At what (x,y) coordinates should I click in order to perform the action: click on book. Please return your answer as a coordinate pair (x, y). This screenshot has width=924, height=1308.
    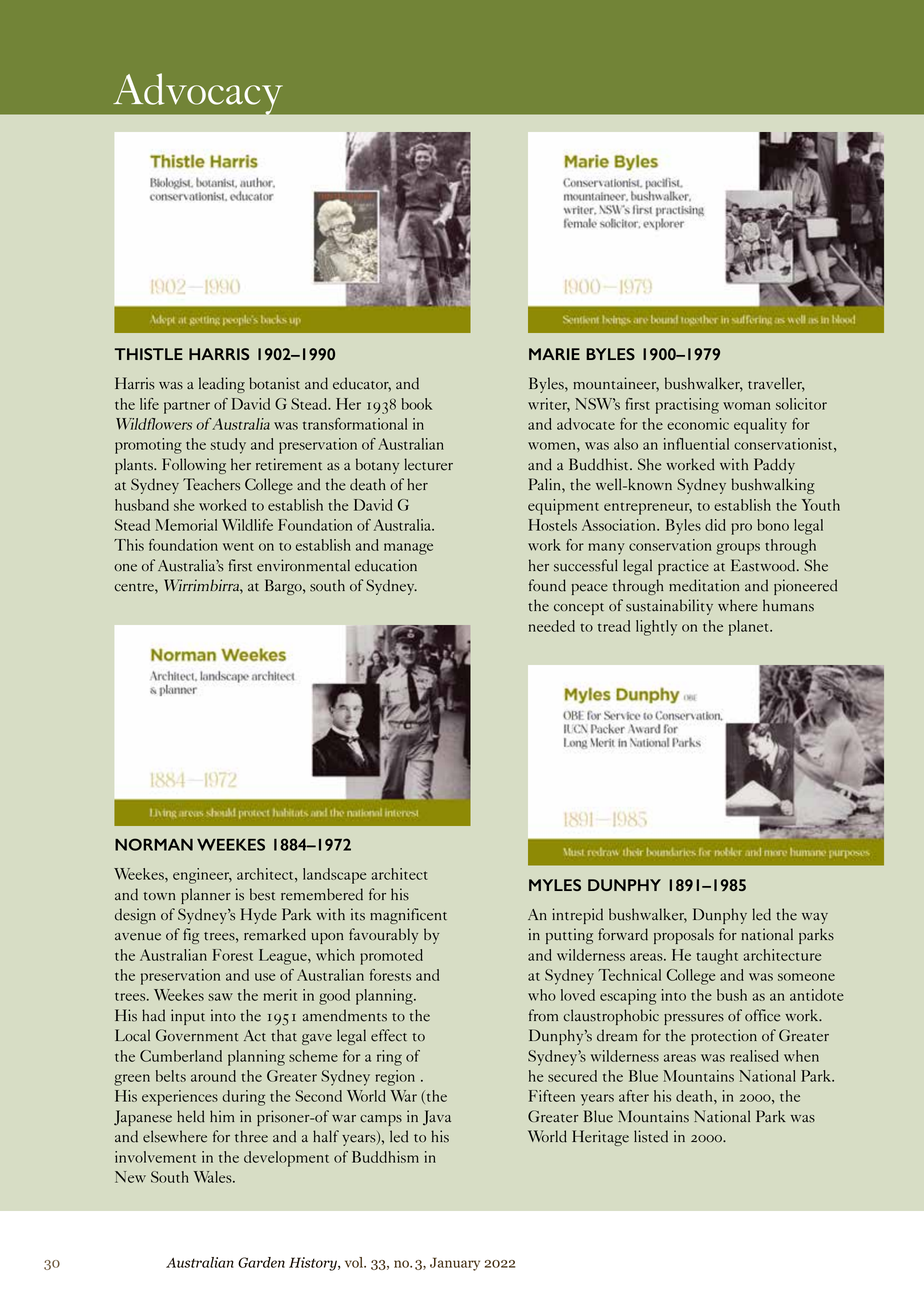
    Looking at the image, I should click on (417, 404).
